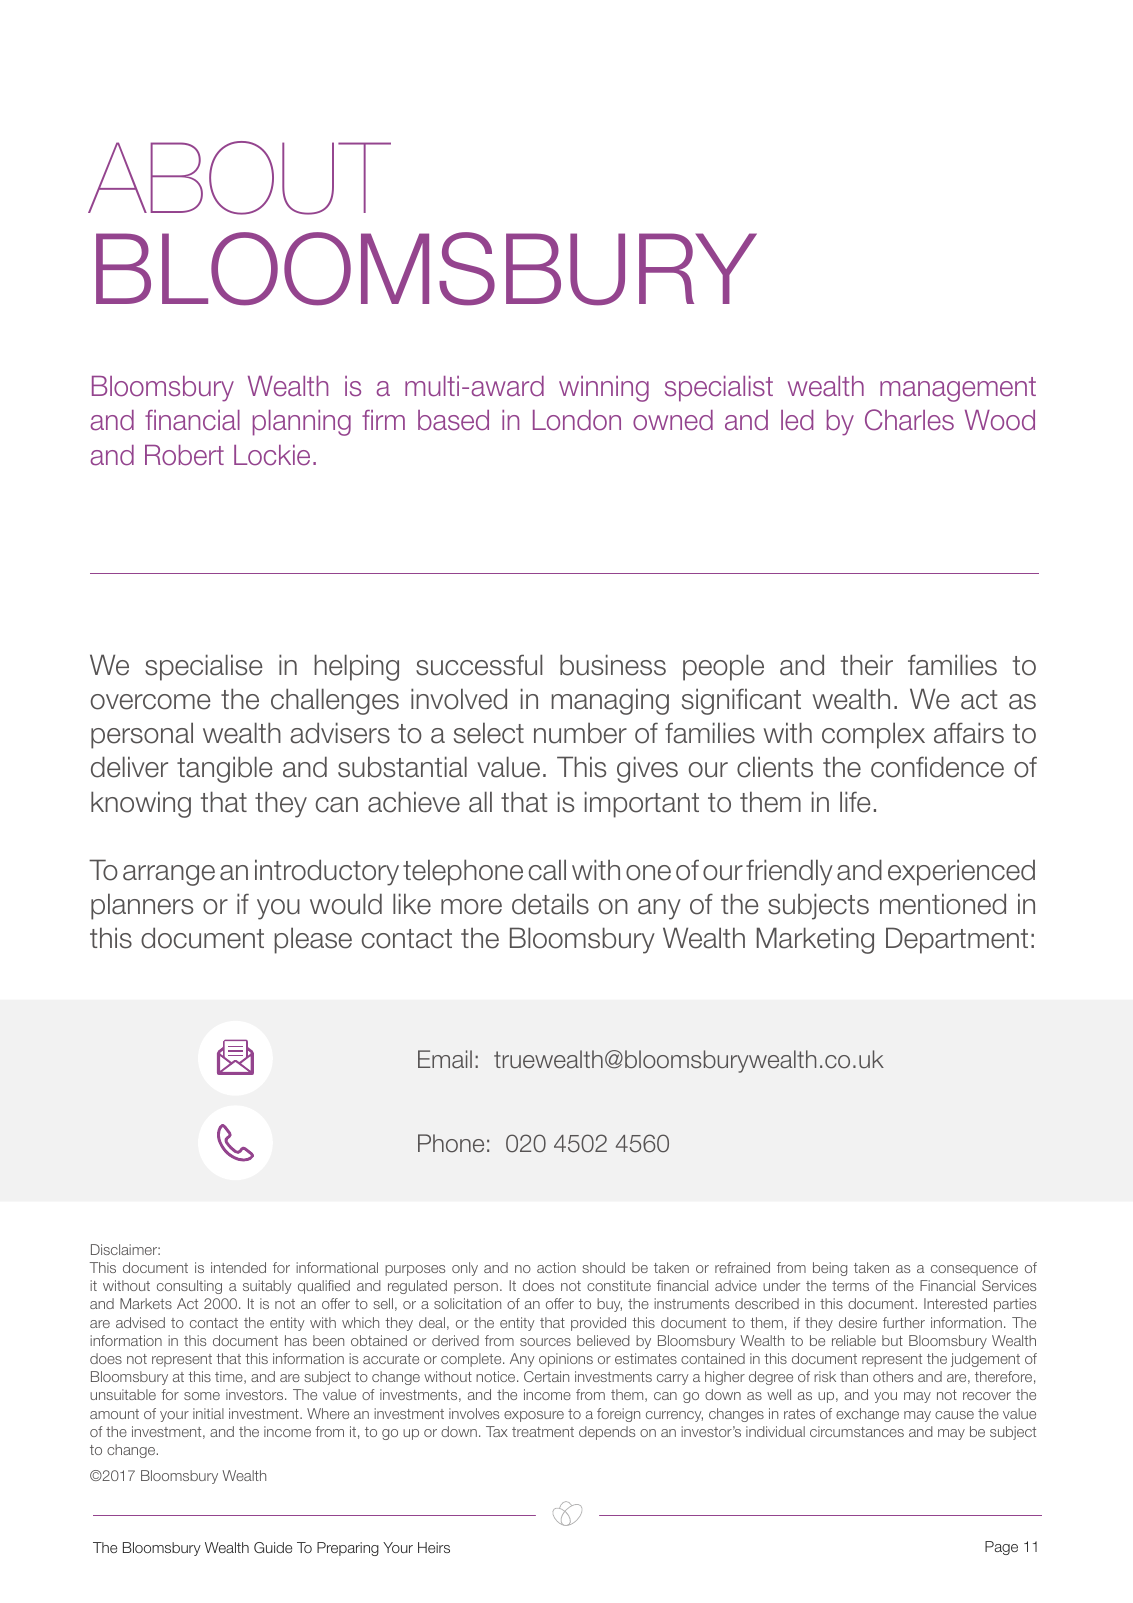 The height and width of the screenshot is (1603, 1133). Describe the element at coordinates (543, 1432) in the screenshot. I see `treatment` at that location.
